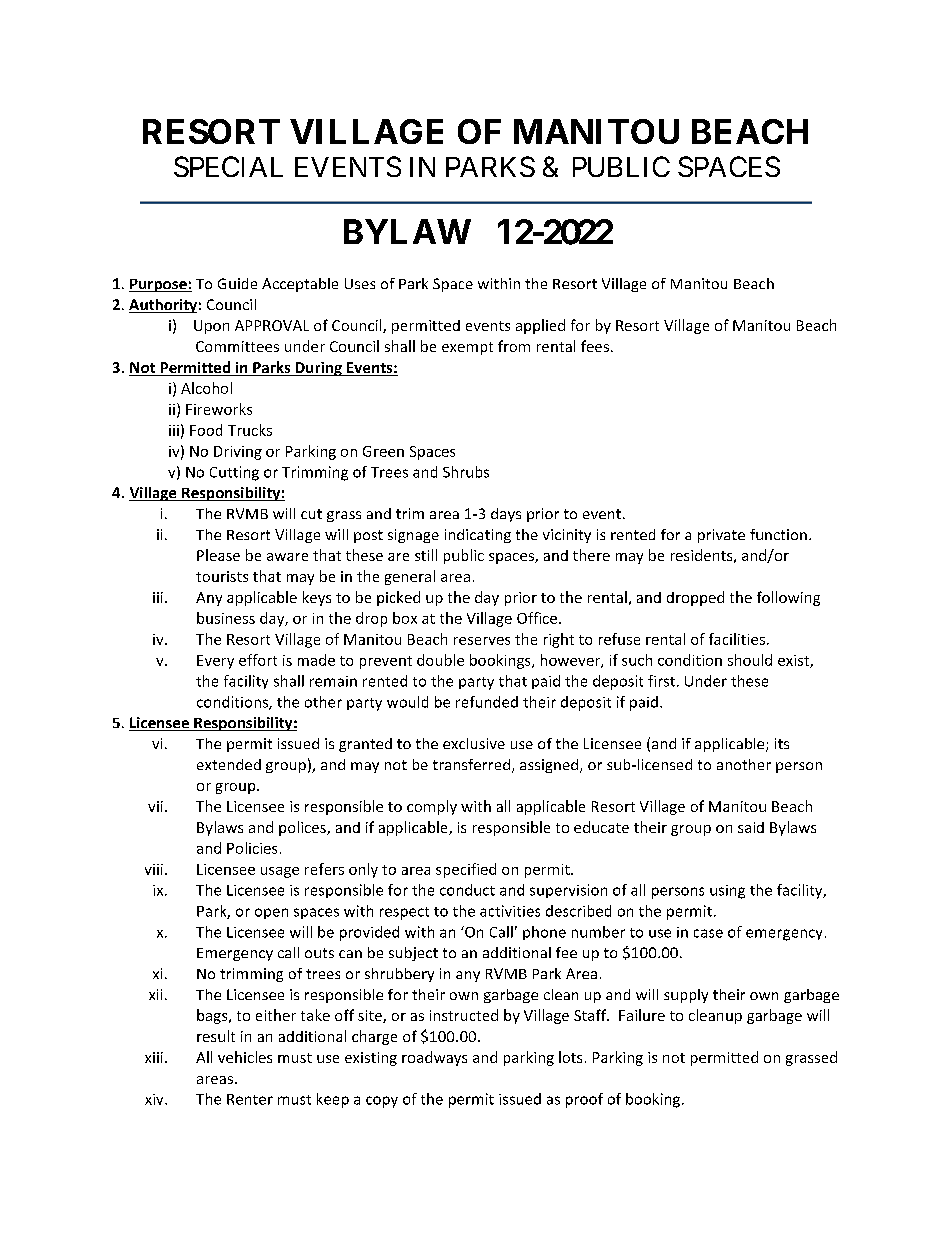  What do you see at coordinates (228, 166) in the document?
I see `SPECIAL` at bounding box center [228, 166].
